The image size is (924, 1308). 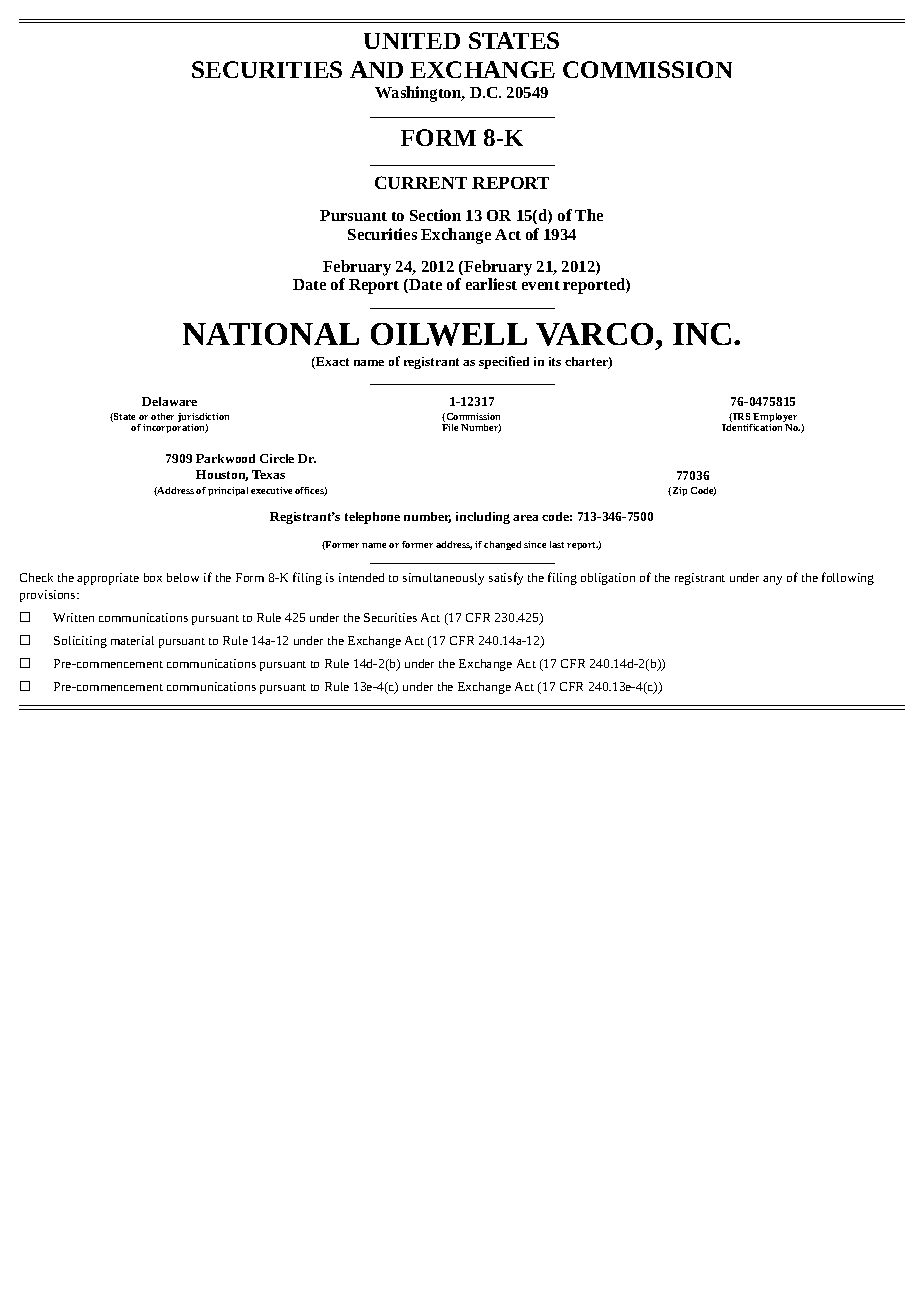 I want to click on event, so click(x=541, y=285).
